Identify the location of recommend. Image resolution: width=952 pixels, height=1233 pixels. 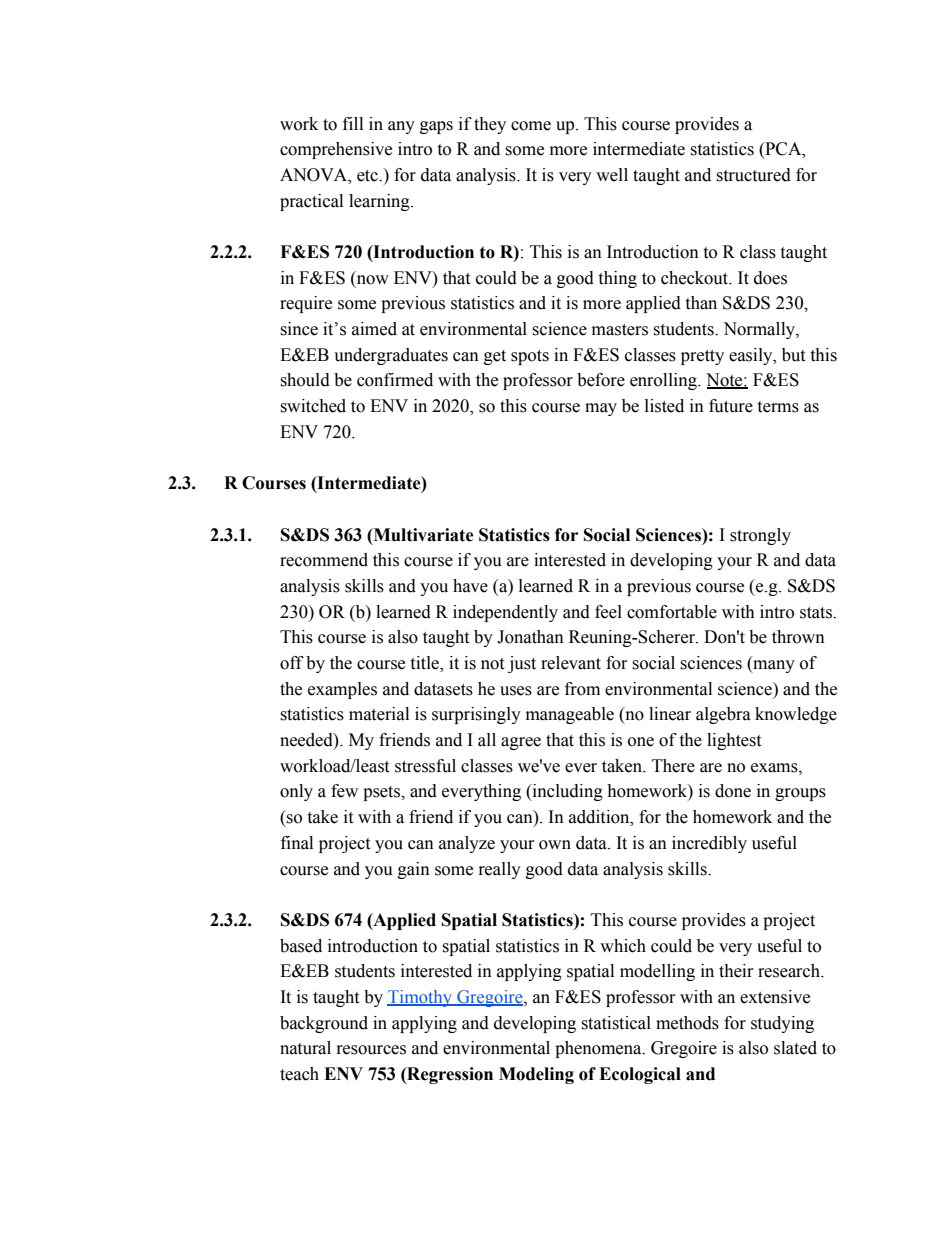
(324, 560).
